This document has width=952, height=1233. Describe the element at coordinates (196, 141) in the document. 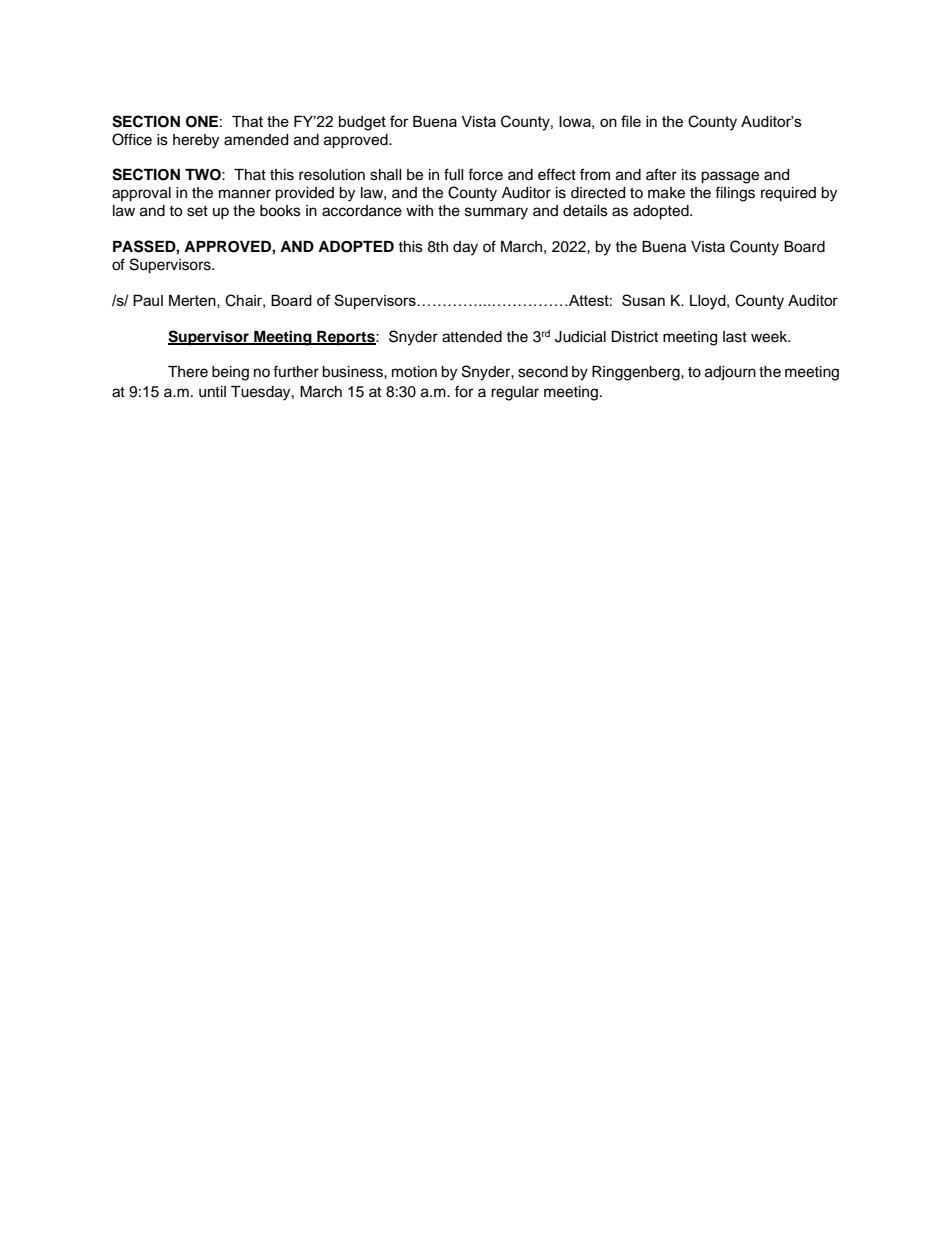

I see `hereby` at that location.
